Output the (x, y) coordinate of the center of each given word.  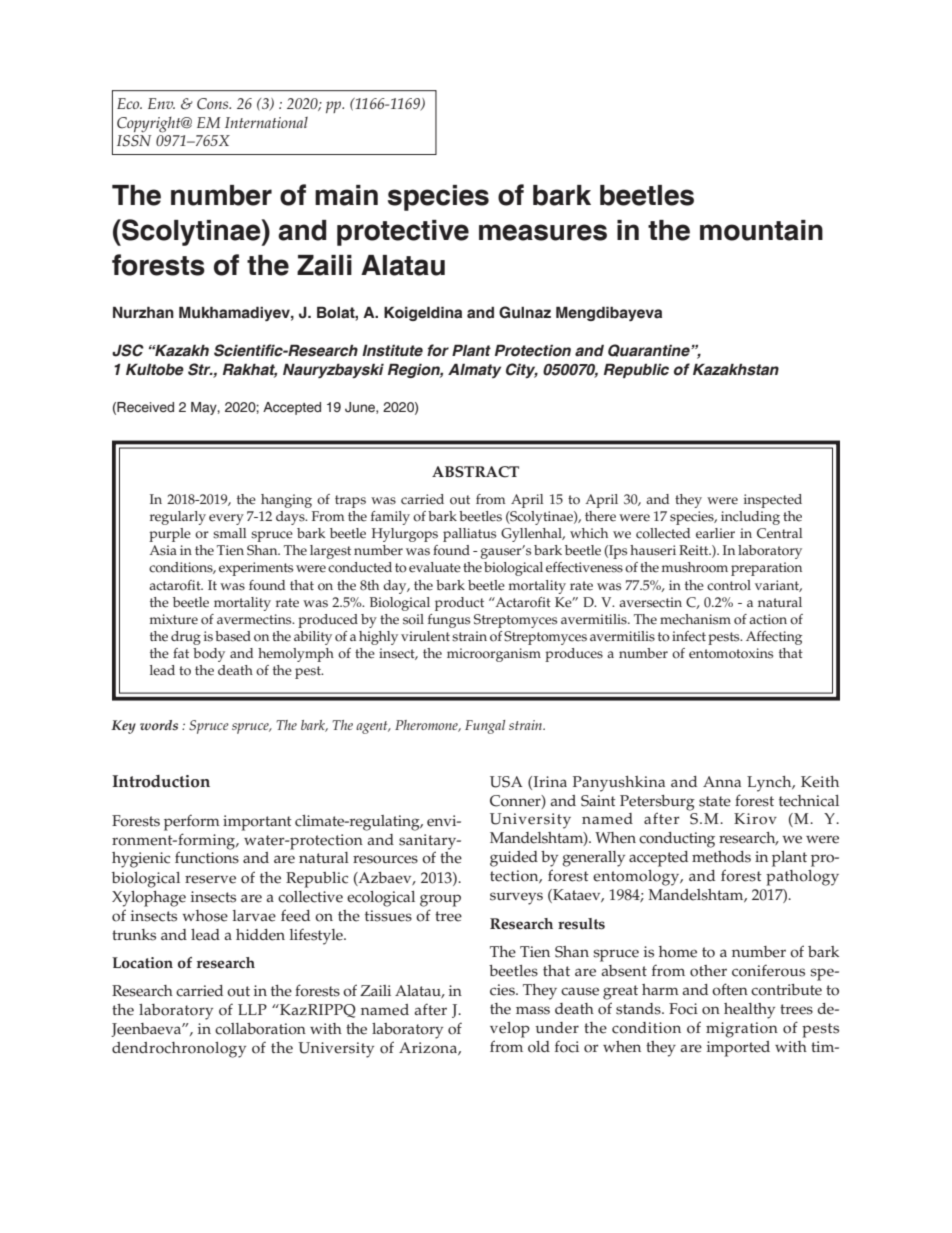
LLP (252, 1009)
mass (533, 1010)
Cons (214, 104)
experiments (256, 569)
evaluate (435, 567)
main (346, 195)
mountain (761, 230)
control (729, 585)
